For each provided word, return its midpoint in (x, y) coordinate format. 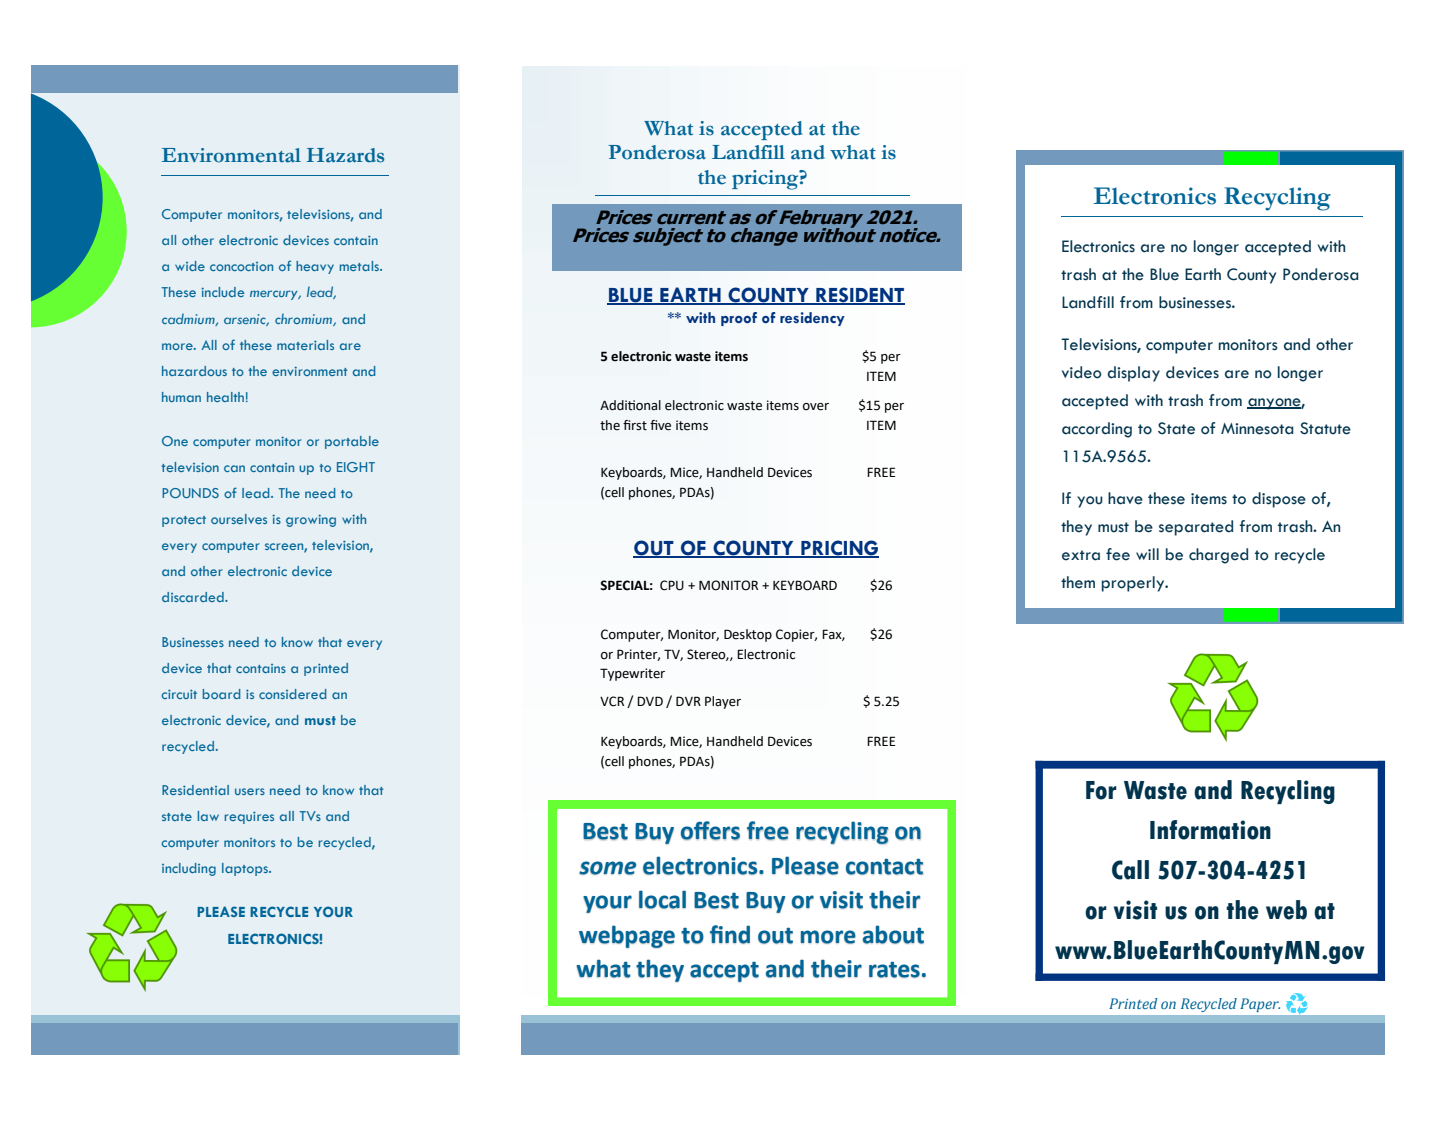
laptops (246, 869)
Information (1210, 830)
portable (352, 442)
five (660, 425)
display (1133, 374)
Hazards (345, 155)
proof (739, 319)
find (730, 934)
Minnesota (1257, 429)
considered (292, 694)
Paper (1260, 1005)
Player (723, 702)
